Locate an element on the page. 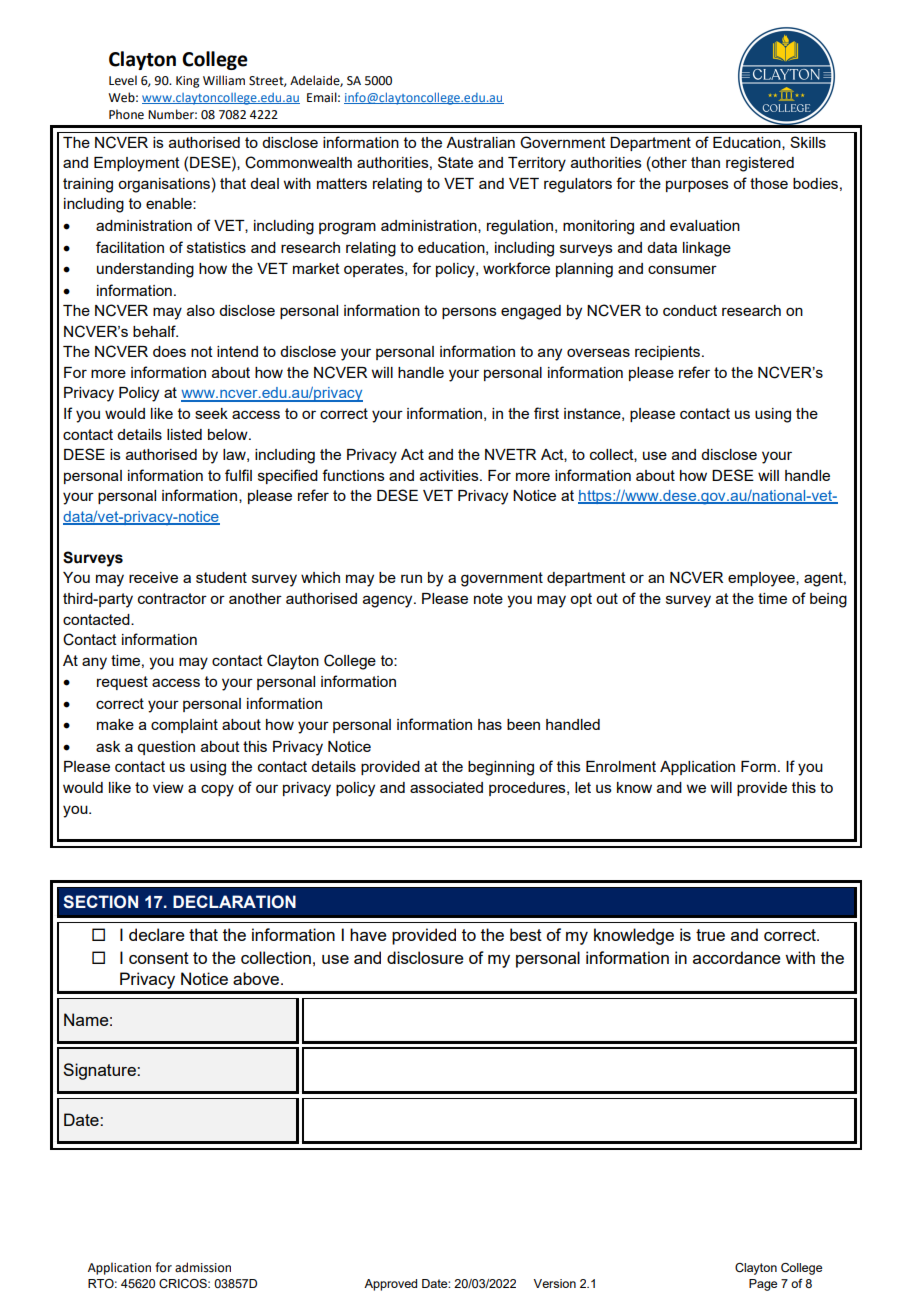  seek is located at coordinates (211, 413).
